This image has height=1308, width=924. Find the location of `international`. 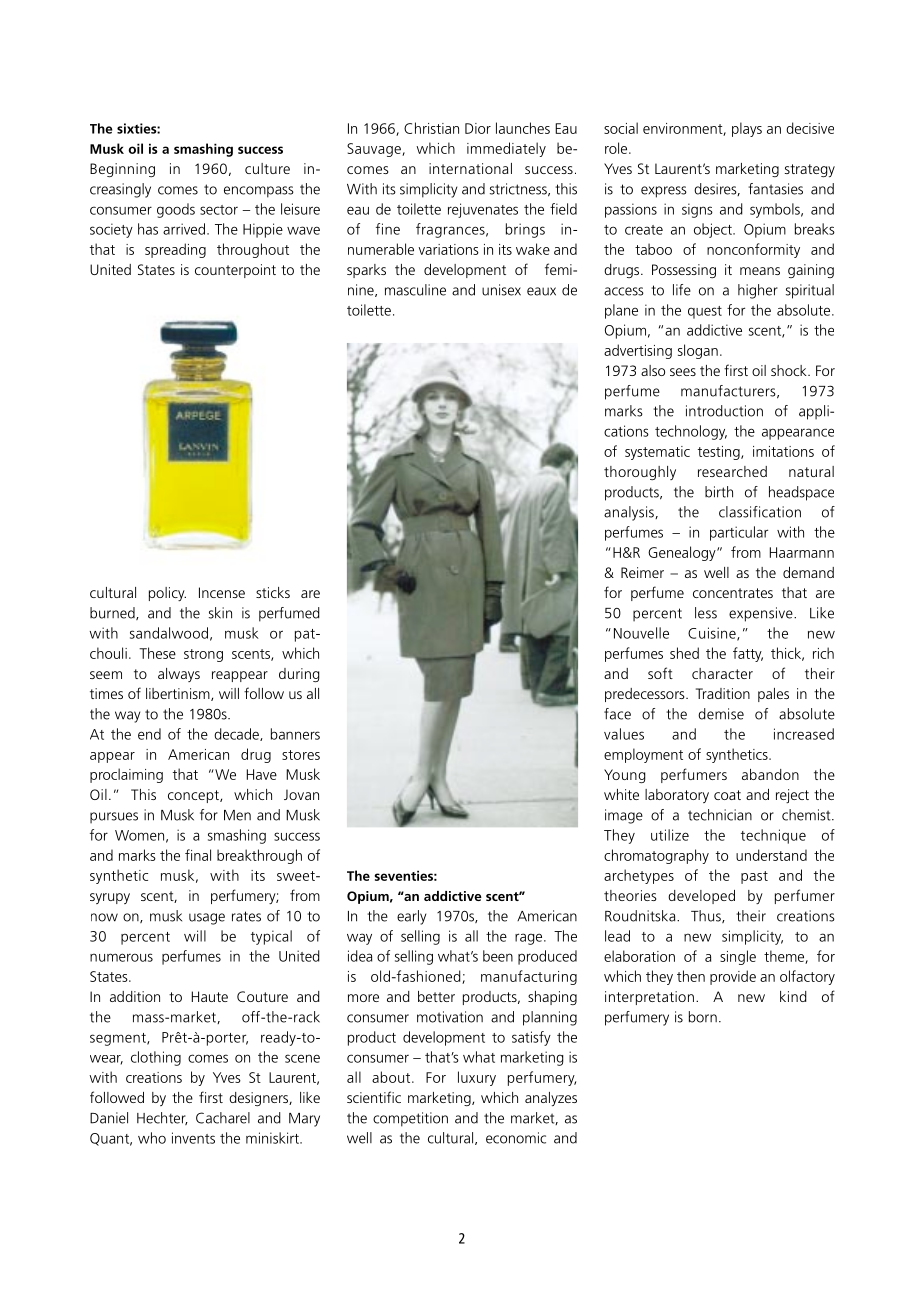

international is located at coordinates (470, 168).
